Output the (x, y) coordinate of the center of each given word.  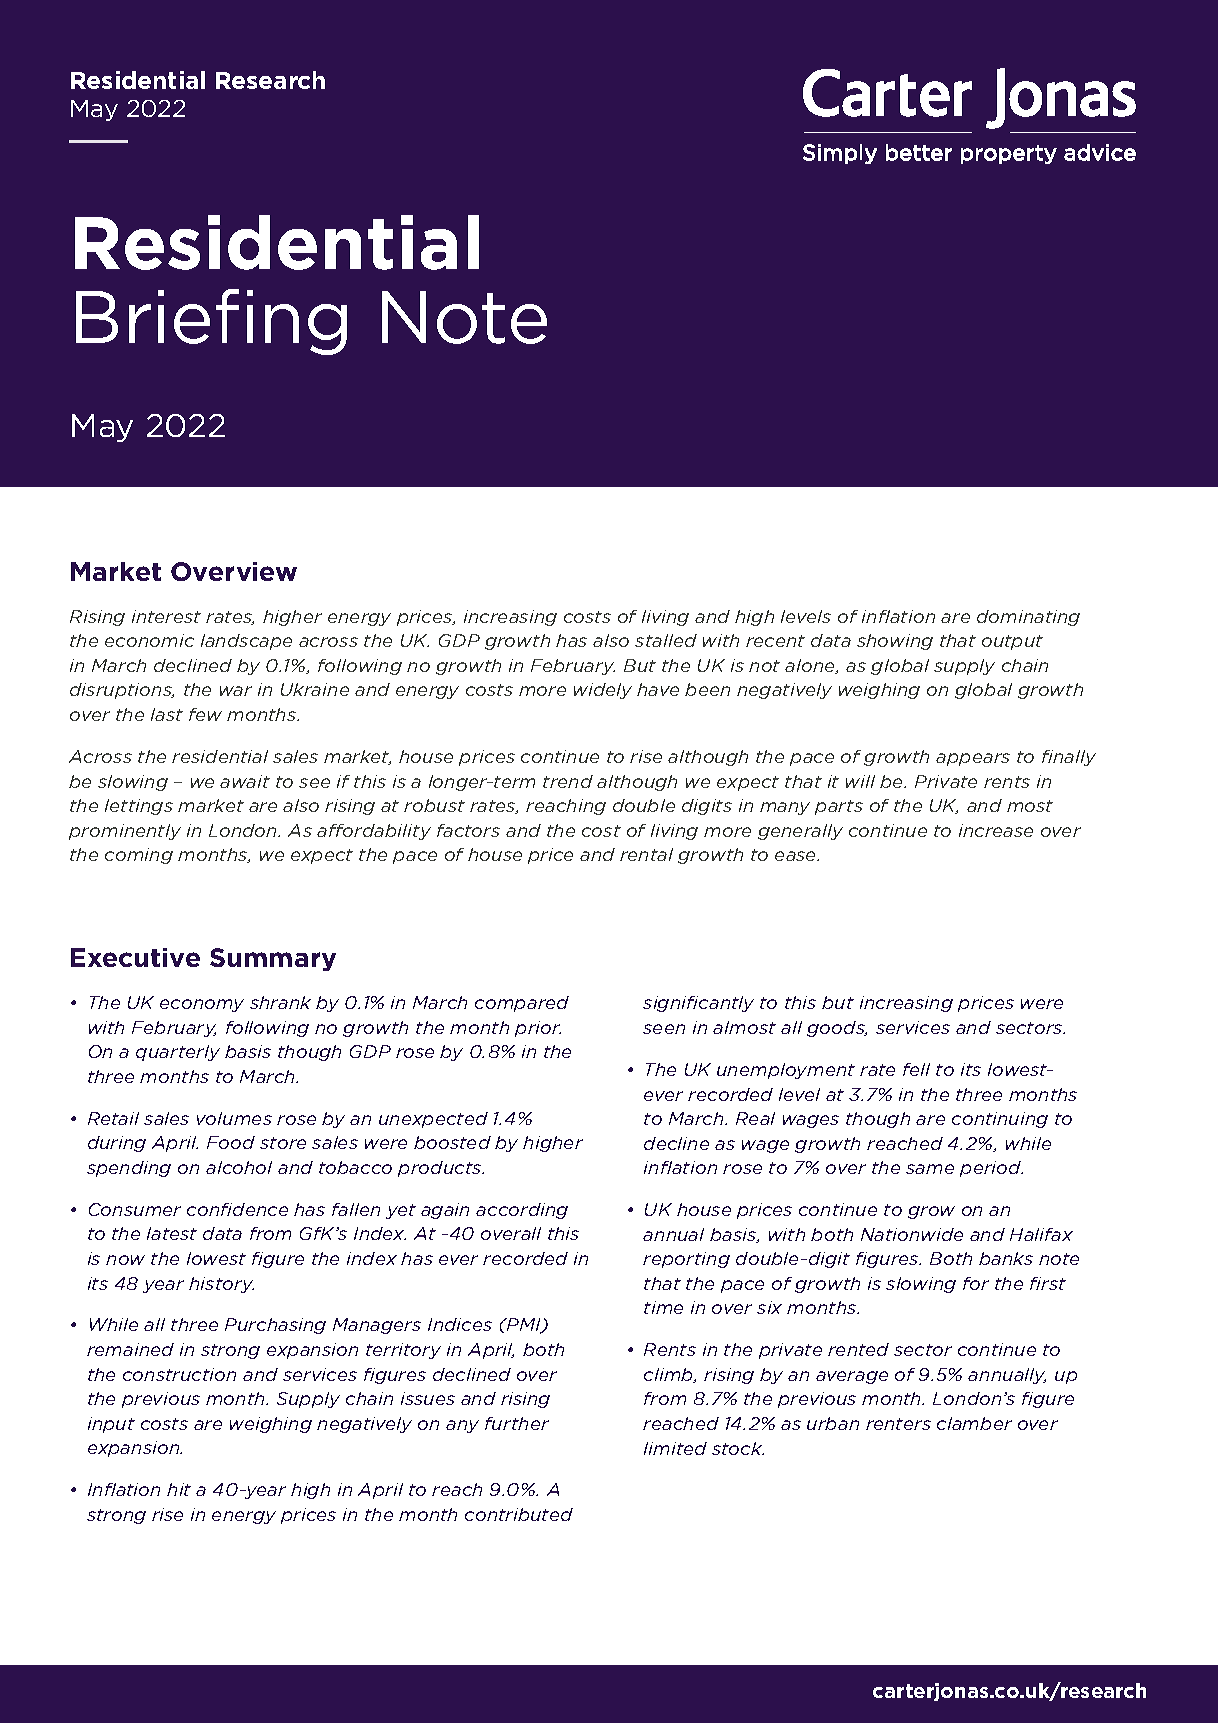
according (522, 1211)
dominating (1028, 618)
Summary (273, 959)
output (1012, 642)
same (930, 1169)
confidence (237, 1209)
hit (179, 1489)
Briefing (211, 322)
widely (603, 691)
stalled (666, 640)
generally (800, 832)
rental (646, 854)
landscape (246, 642)
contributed (519, 1514)
